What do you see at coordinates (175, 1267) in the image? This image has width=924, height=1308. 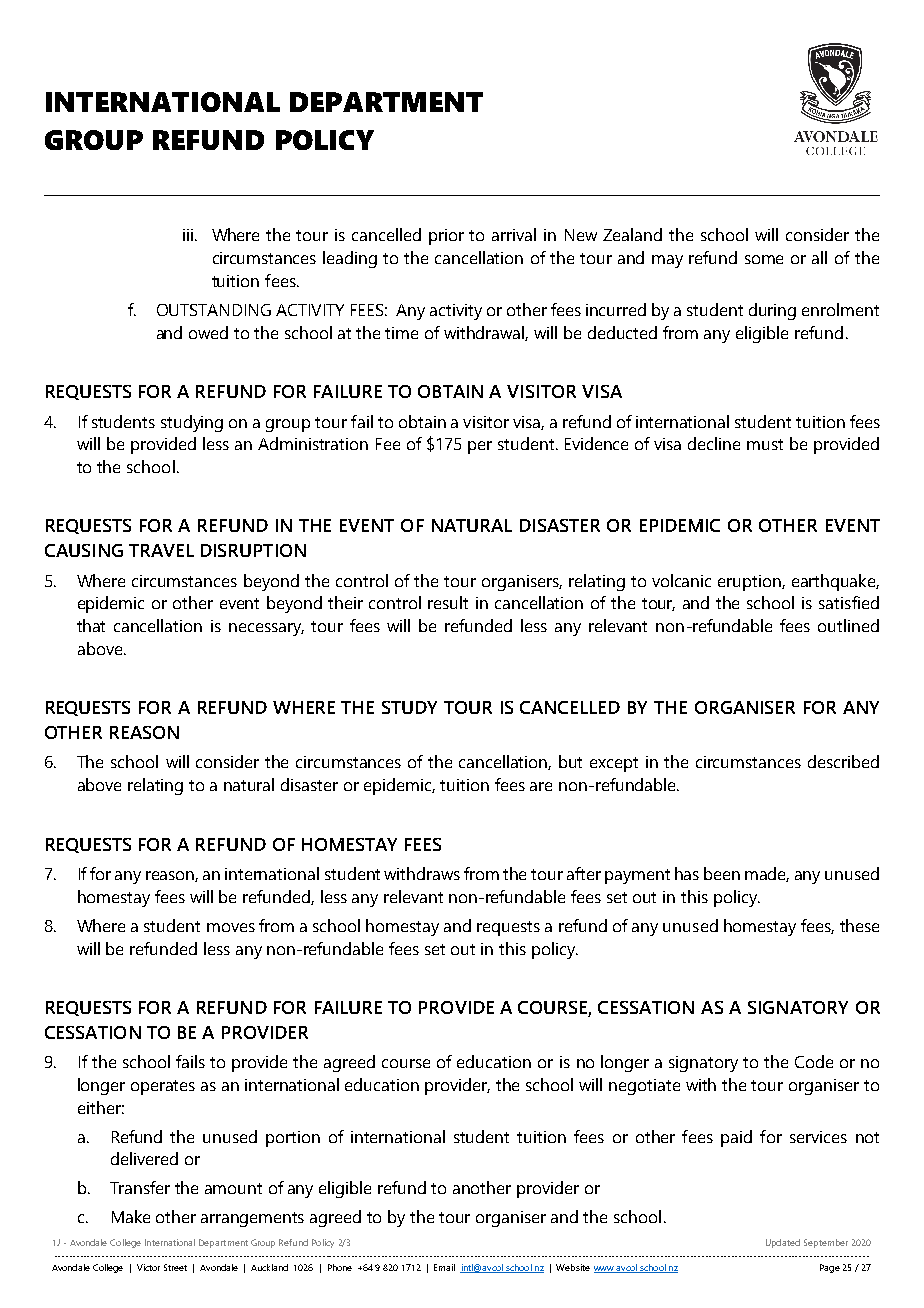 I see `Street` at bounding box center [175, 1267].
